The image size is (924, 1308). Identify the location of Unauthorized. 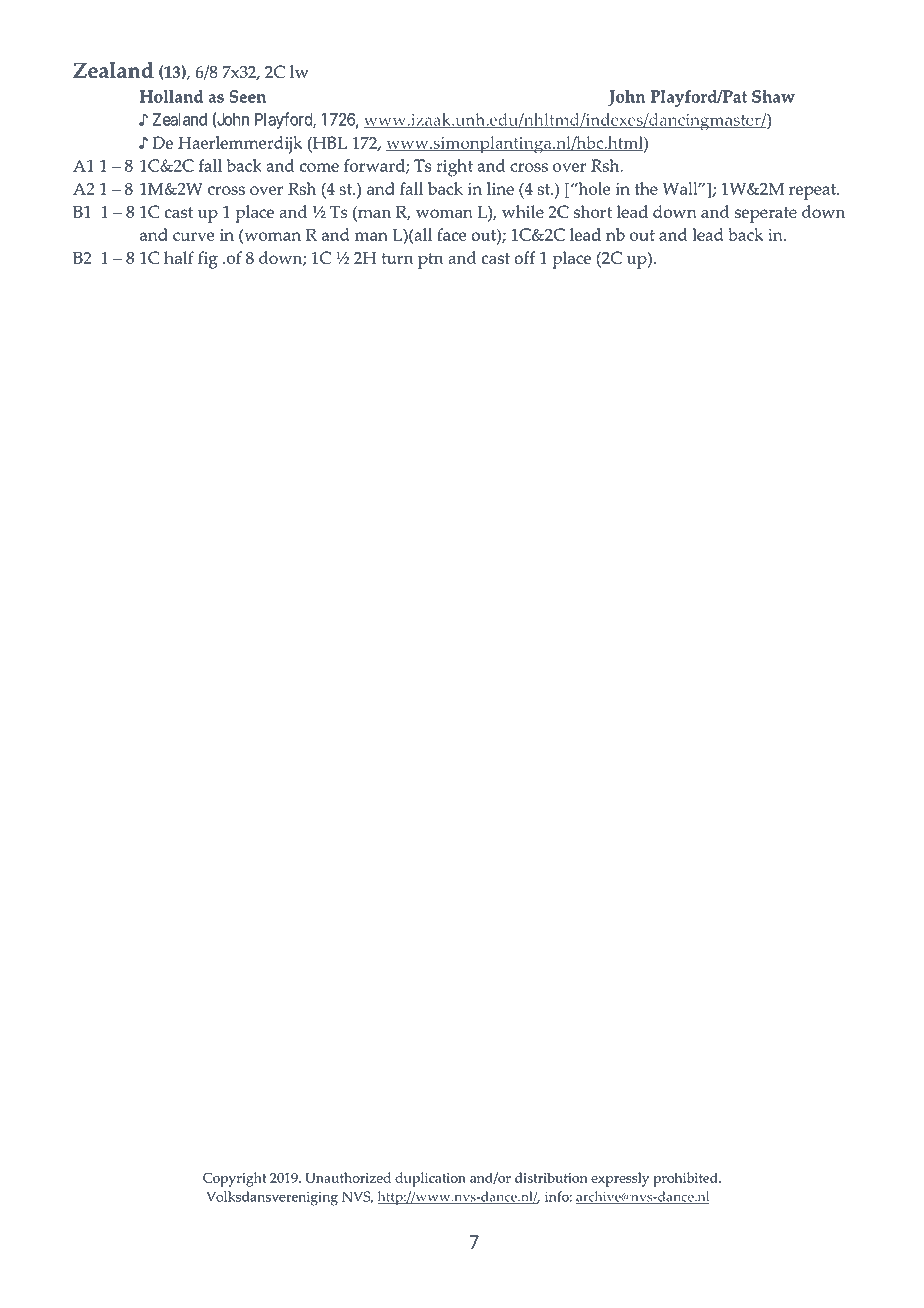
(348, 1177).
